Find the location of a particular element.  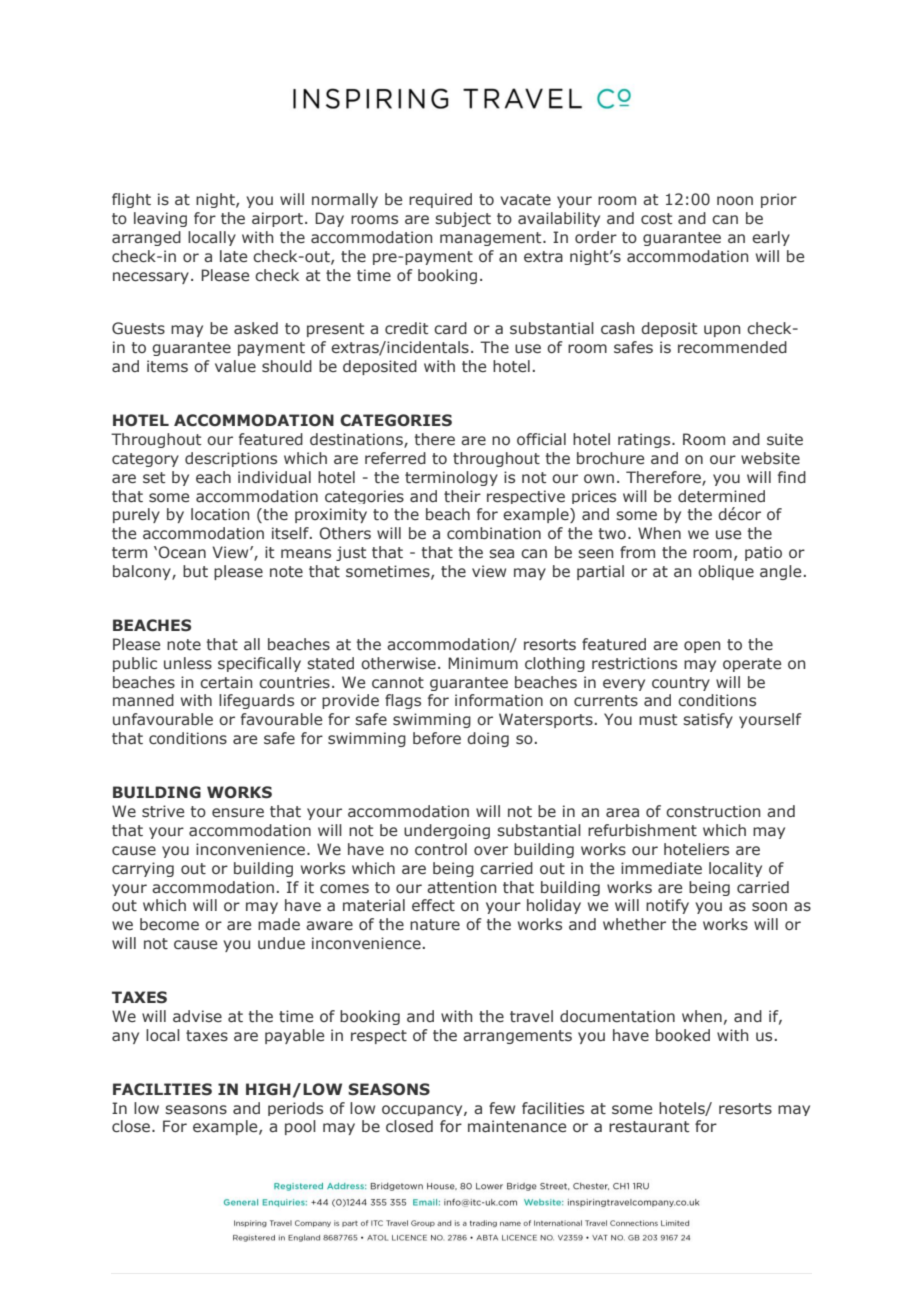

noon is located at coordinates (735, 200).
